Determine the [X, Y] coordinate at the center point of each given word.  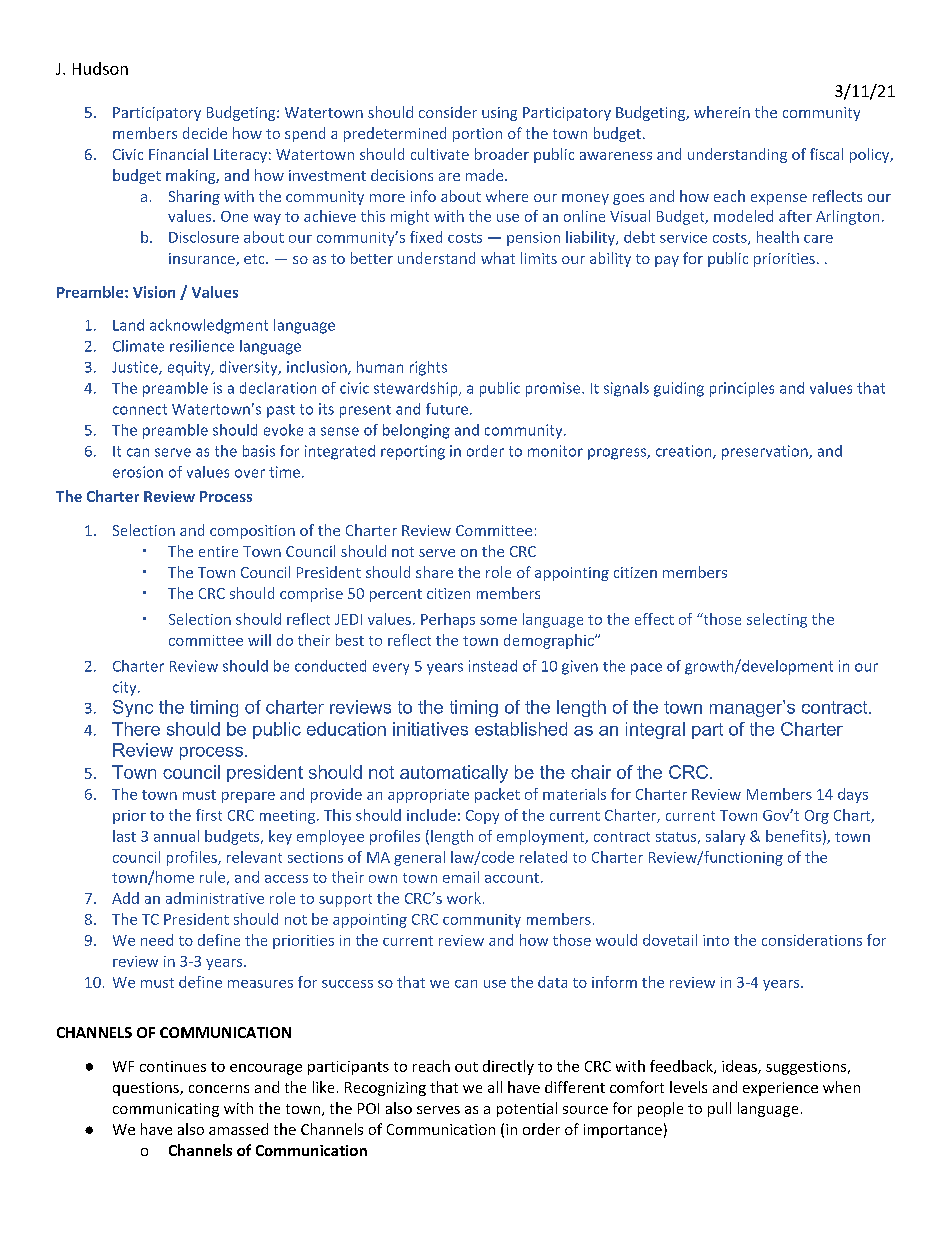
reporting [413, 452]
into [716, 940]
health [778, 237]
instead [493, 666]
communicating [166, 1110]
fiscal [826, 154]
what [498, 258]
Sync [133, 708]
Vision [154, 292]
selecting [777, 620]
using [499, 114]
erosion [138, 472]
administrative [215, 898]
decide [205, 133]
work [464, 898]
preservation [766, 452]
